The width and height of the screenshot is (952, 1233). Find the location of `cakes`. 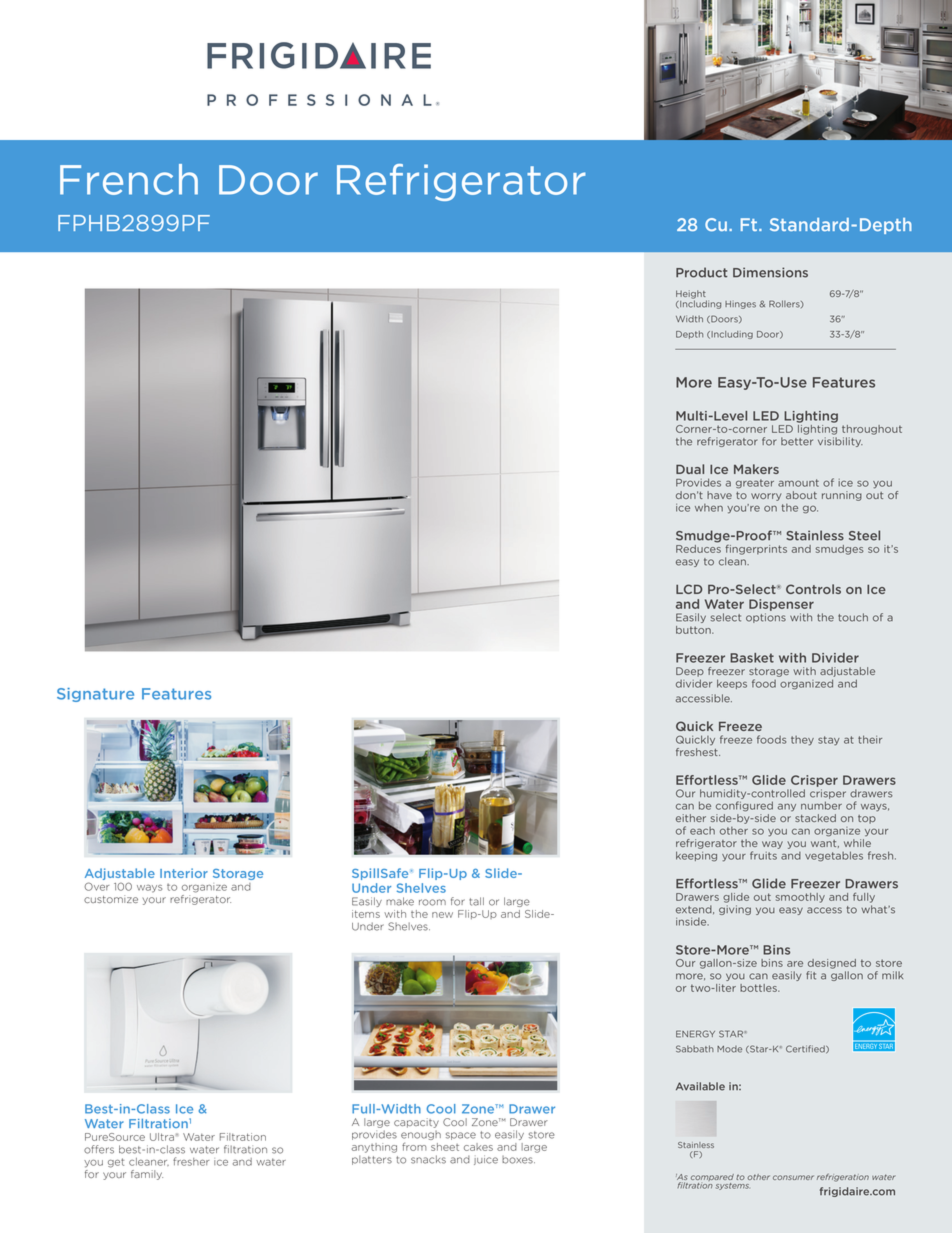

cakes is located at coordinates (478, 1147).
